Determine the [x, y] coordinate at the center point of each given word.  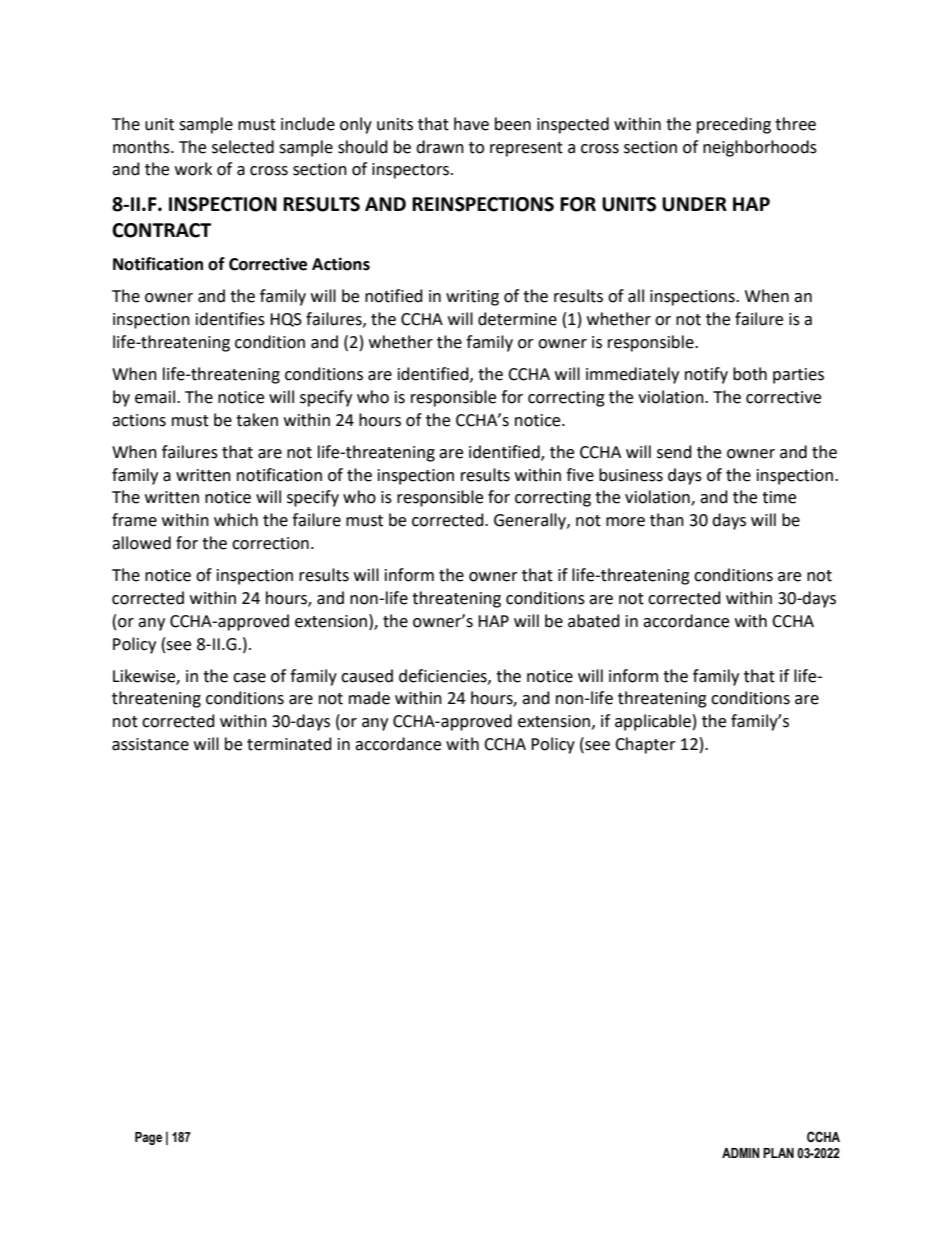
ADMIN [740, 1153]
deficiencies [444, 676]
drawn [440, 147]
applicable [653, 722]
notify [706, 375]
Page [148, 1138]
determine [517, 319]
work [193, 169]
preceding [734, 125]
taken [257, 420]
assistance [150, 744]
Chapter [645, 745]
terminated [289, 744]
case [249, 678]
